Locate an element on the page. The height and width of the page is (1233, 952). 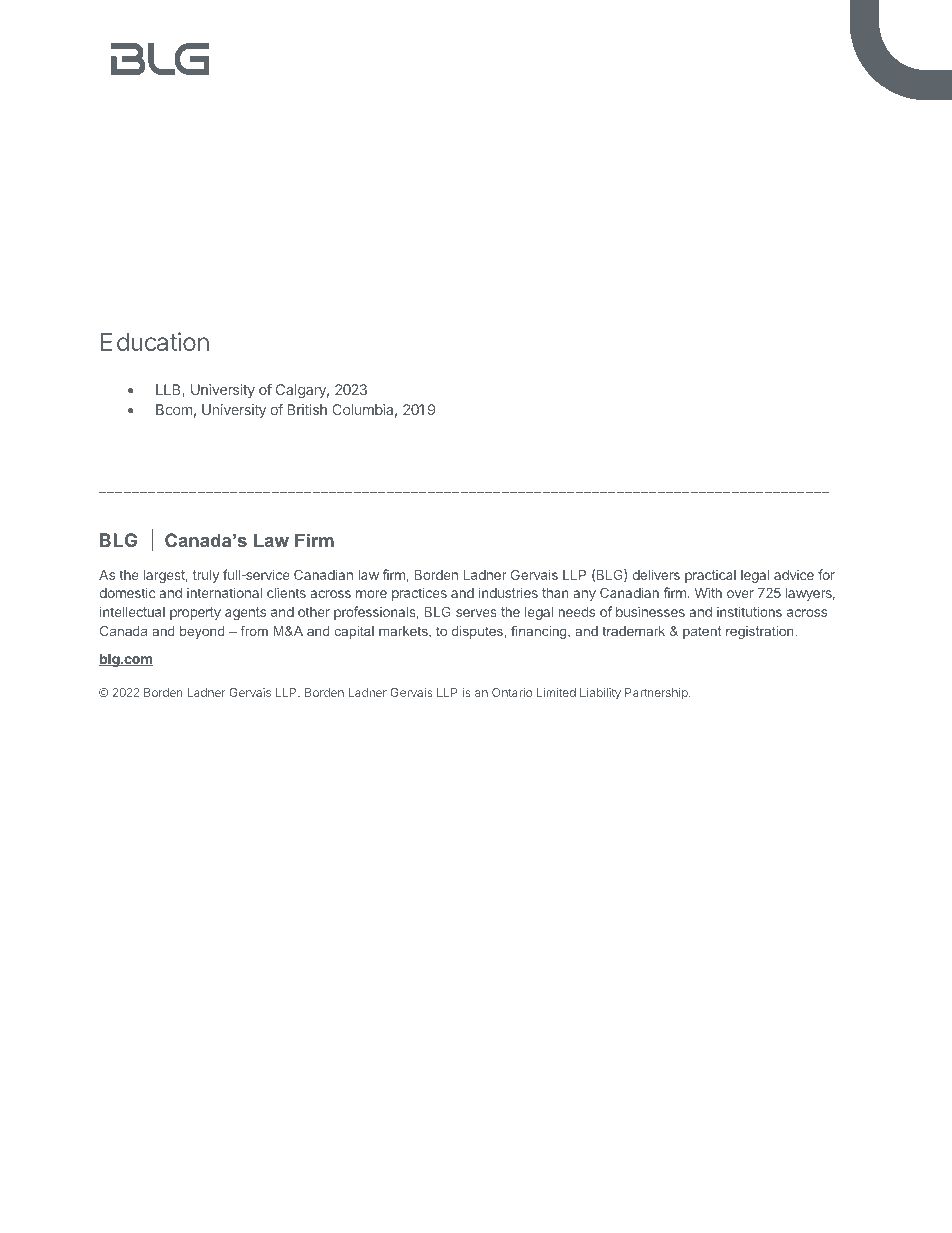
practical is located at coordinates (710, 576).
